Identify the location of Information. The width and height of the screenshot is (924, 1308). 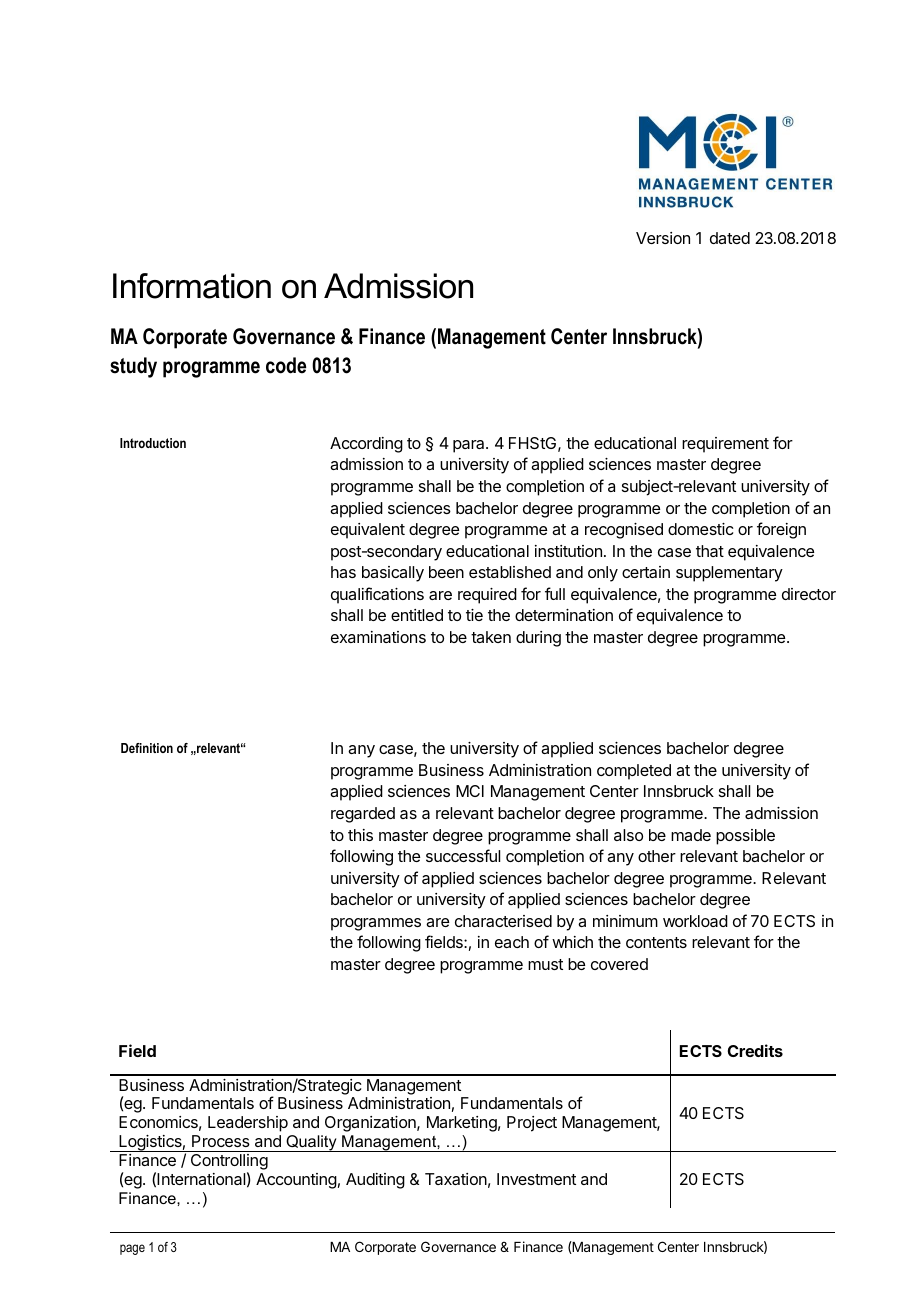
(192, 286).
